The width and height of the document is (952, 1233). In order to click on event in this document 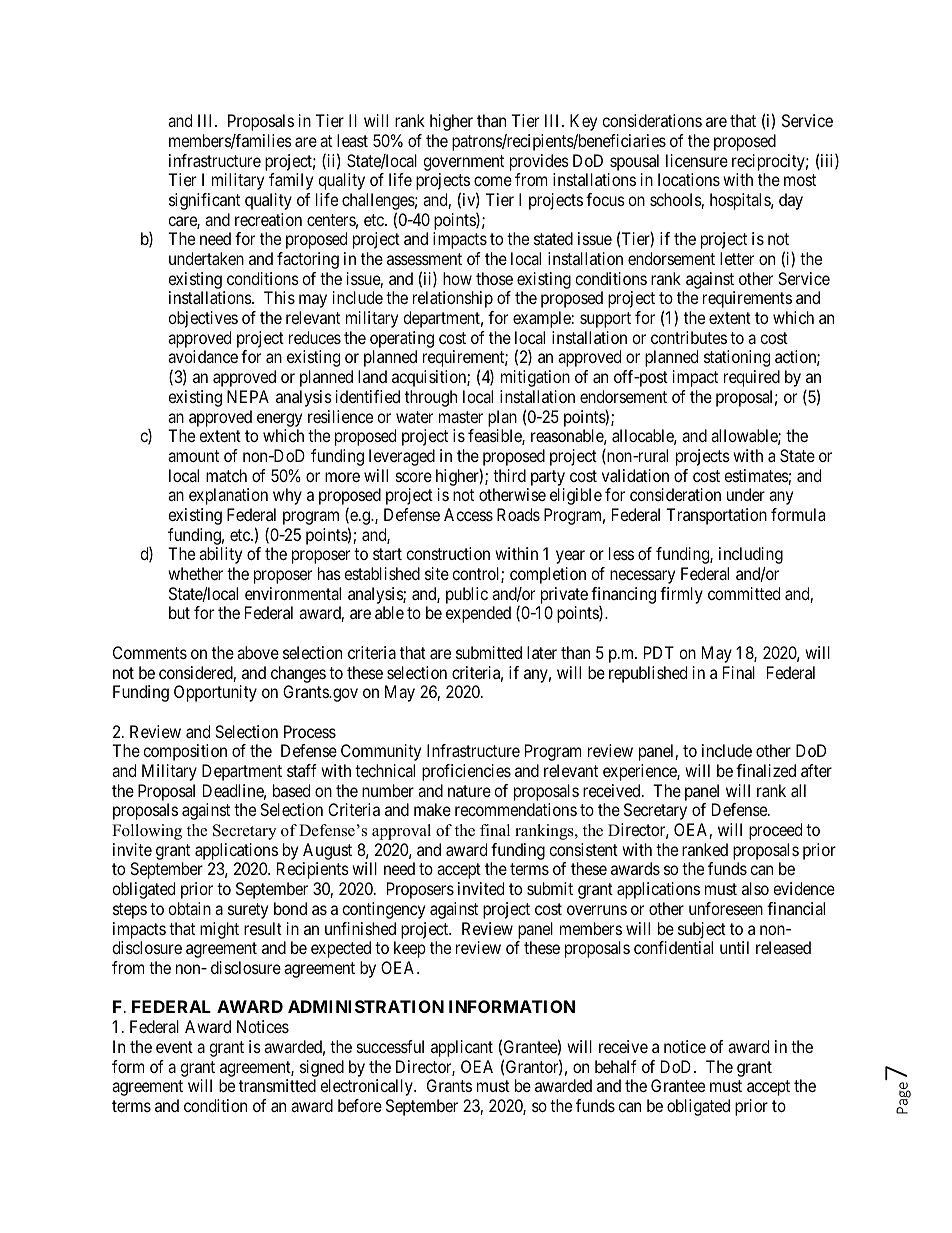, I will do `click(174, 1047)`.
